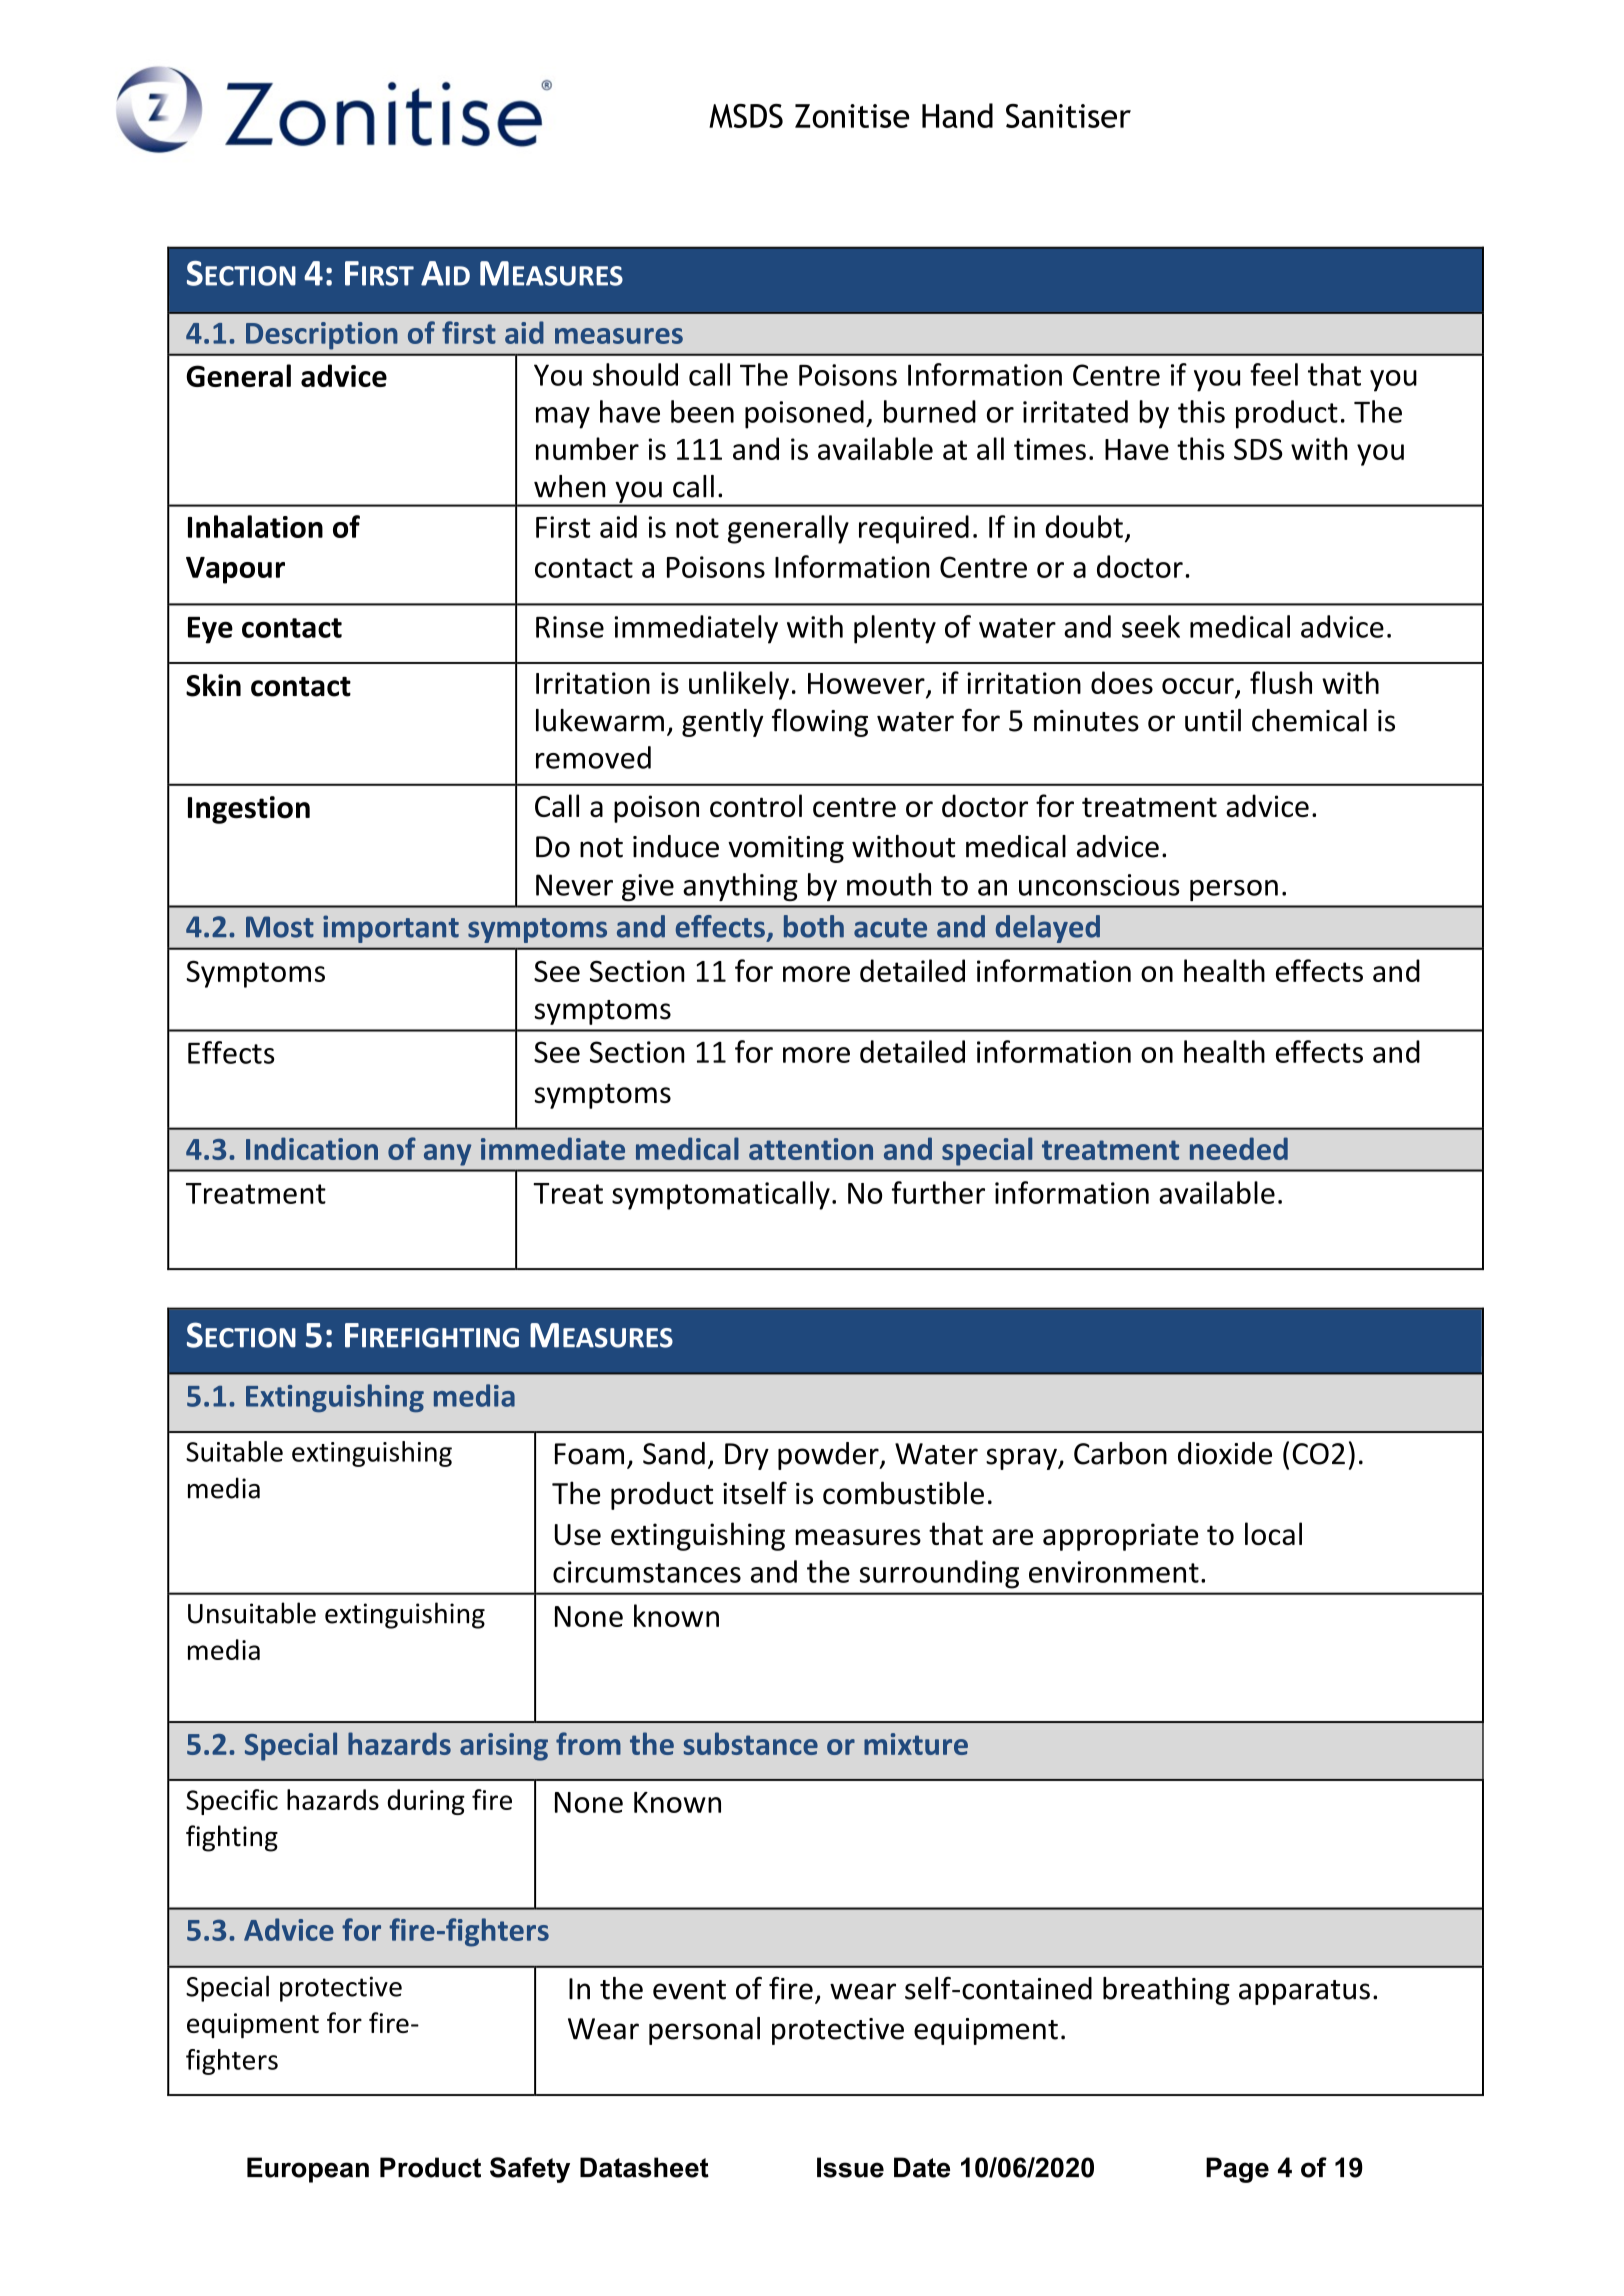 The image size is (1624, 2296). What do you see at coordinates (751, 1743) in the screenshot?
I see `substance` at bounding box center [751, 1743].
